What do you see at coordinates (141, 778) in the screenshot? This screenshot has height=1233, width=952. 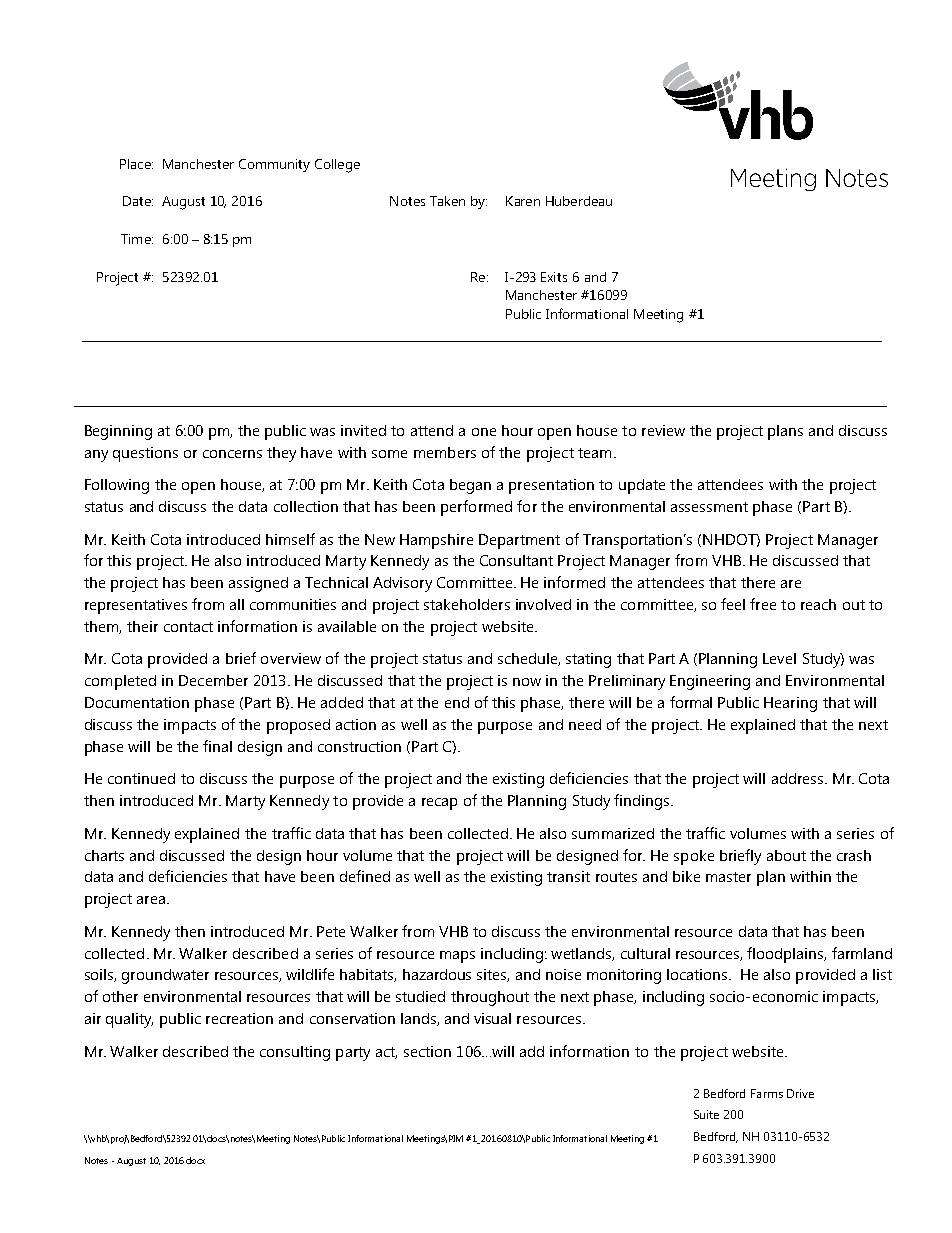 I see `continued` at bounding box center [141, 778].
